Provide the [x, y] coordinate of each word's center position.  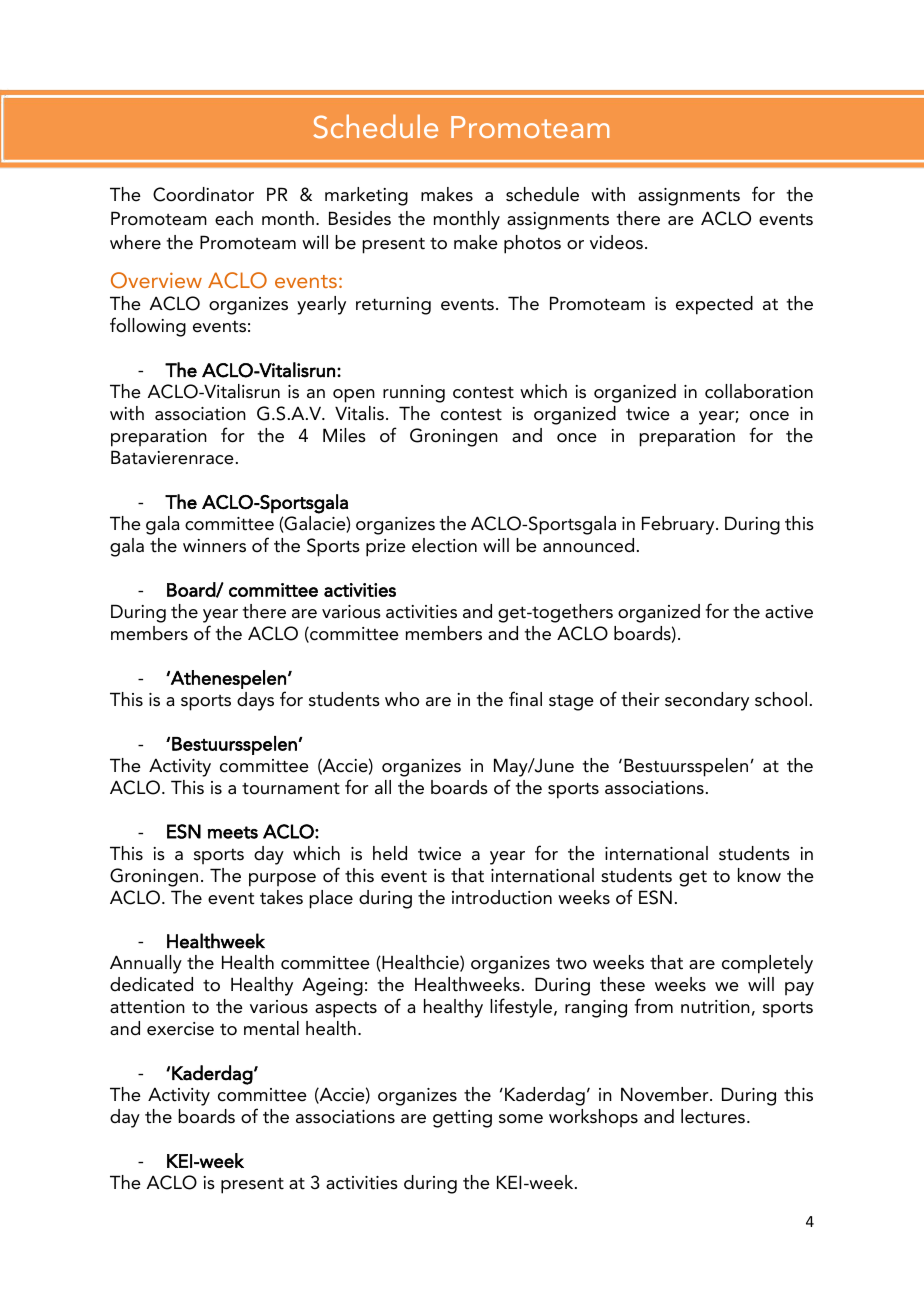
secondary [707, 701]
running [414, 394]
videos [618, 242]
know [759, 875]
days [255, 701]
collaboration [759, 391]
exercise [180, 1029]
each [234, 218]
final [525, 699]
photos [532, 244]
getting [462, 1119]
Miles [344, 435]
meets [233, 832]
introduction [502, 897]
